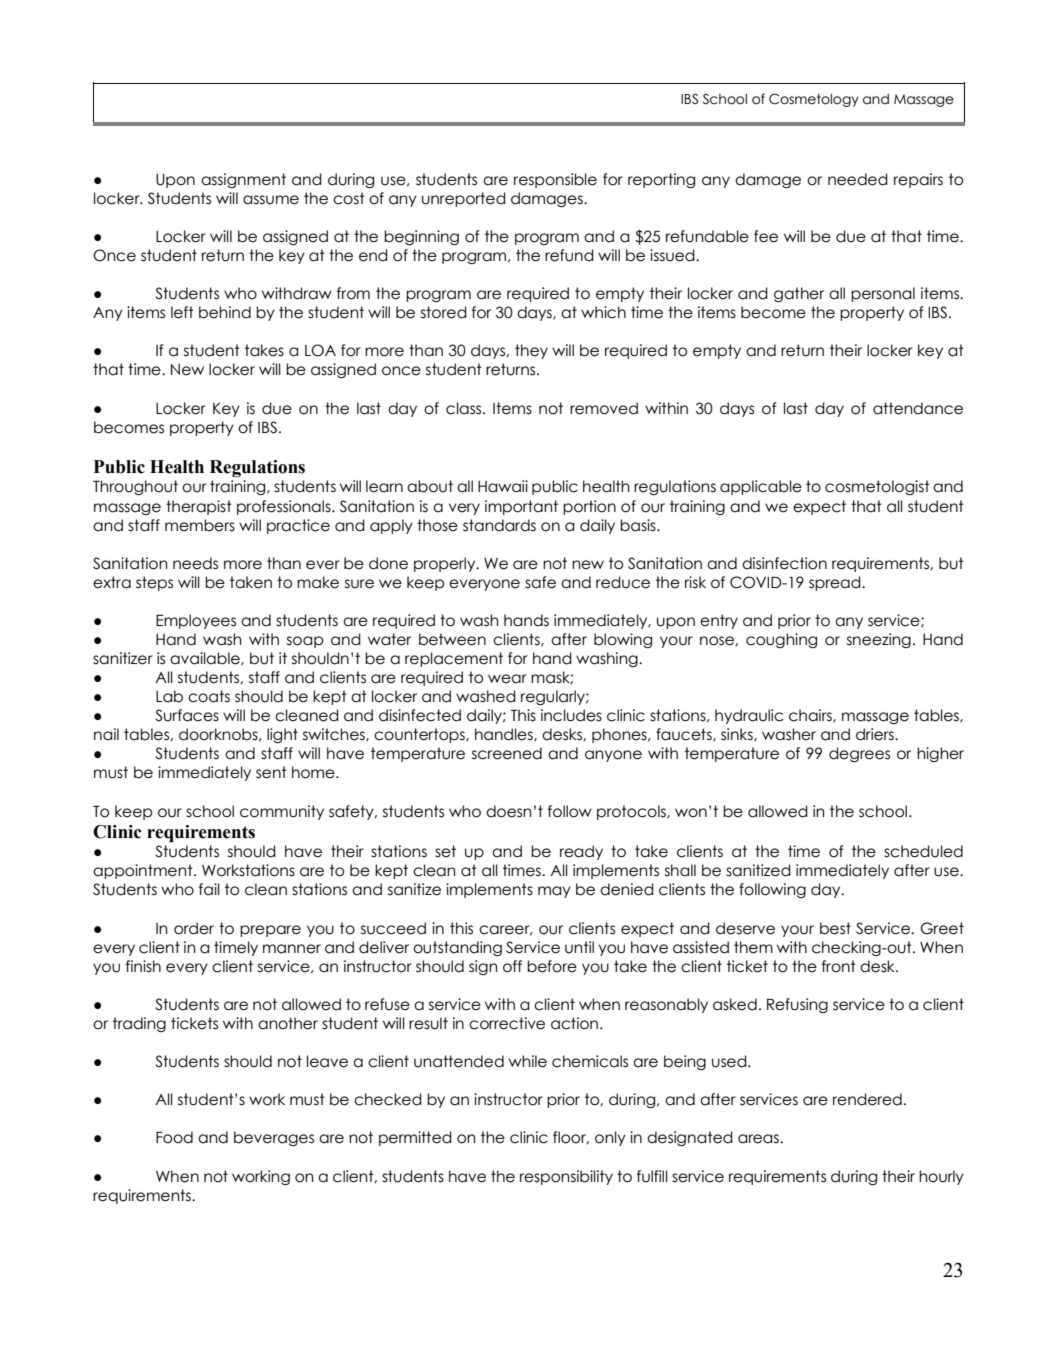 The height and width of the screenshot is (1368, 1057). What do you see at coordinates (196, 621) in the screenshot?
I see `Employees` at bounding box center [196, 621].
